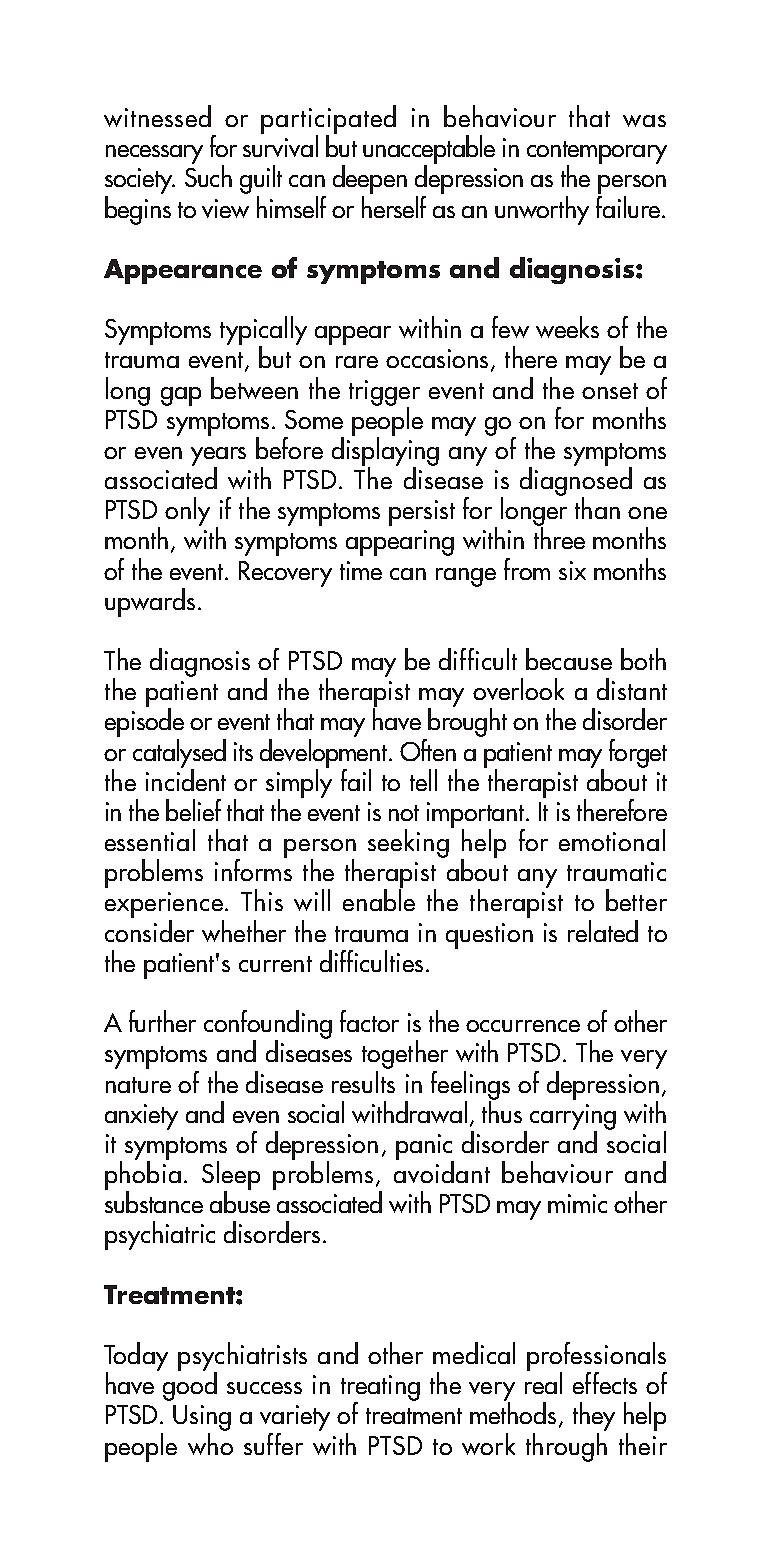 The image size is (776, 1568). I want to click on contemporary, so click(597, 153).
